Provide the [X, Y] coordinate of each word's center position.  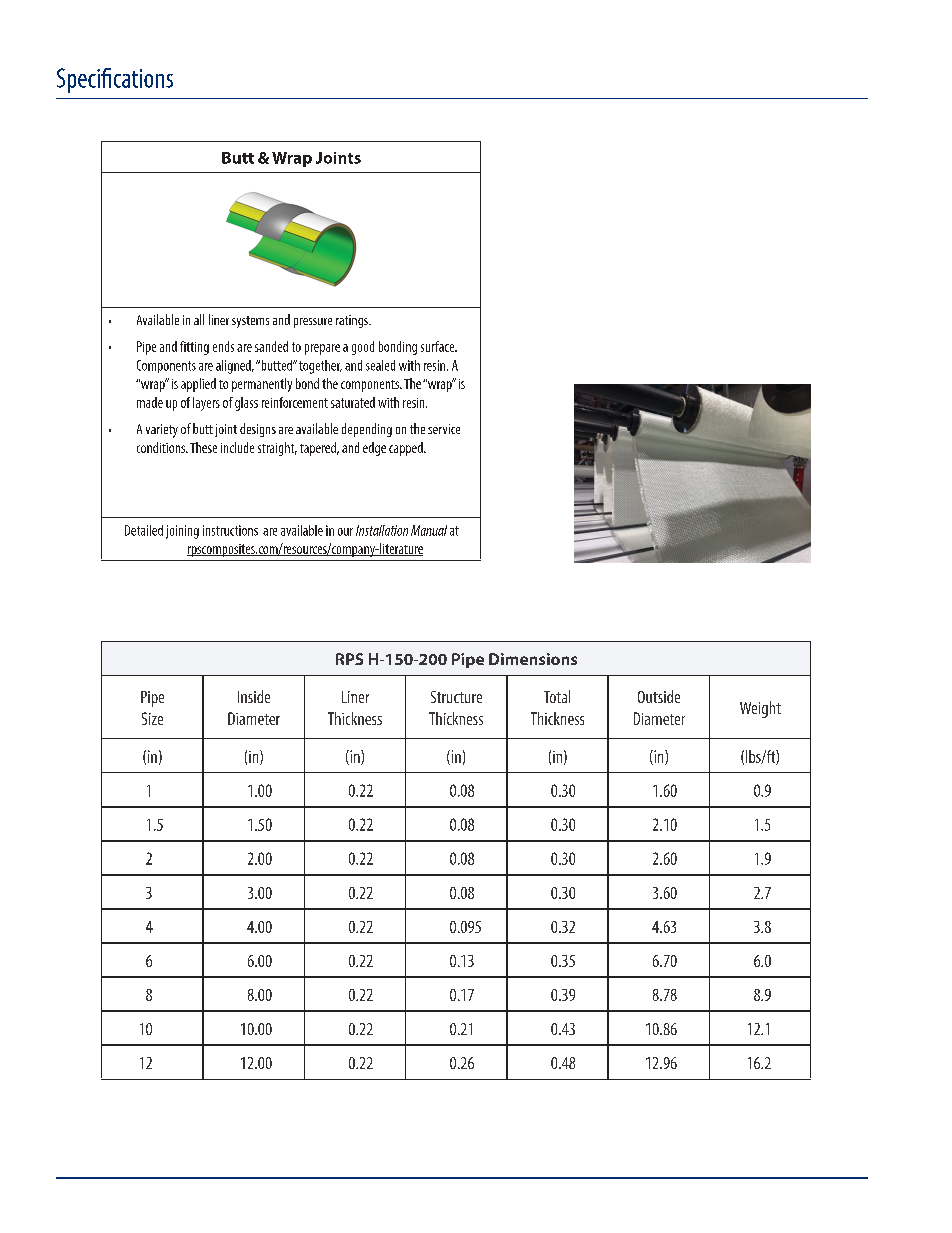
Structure [456, 697]
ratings [353, 321]
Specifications [115, 80]
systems [250, 322]
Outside [659, 696]
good [363, 348]
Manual [429, 530]
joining [182, 532]
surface [439, 346]
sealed [380, 365]
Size [152, 718]
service [444, 429]
